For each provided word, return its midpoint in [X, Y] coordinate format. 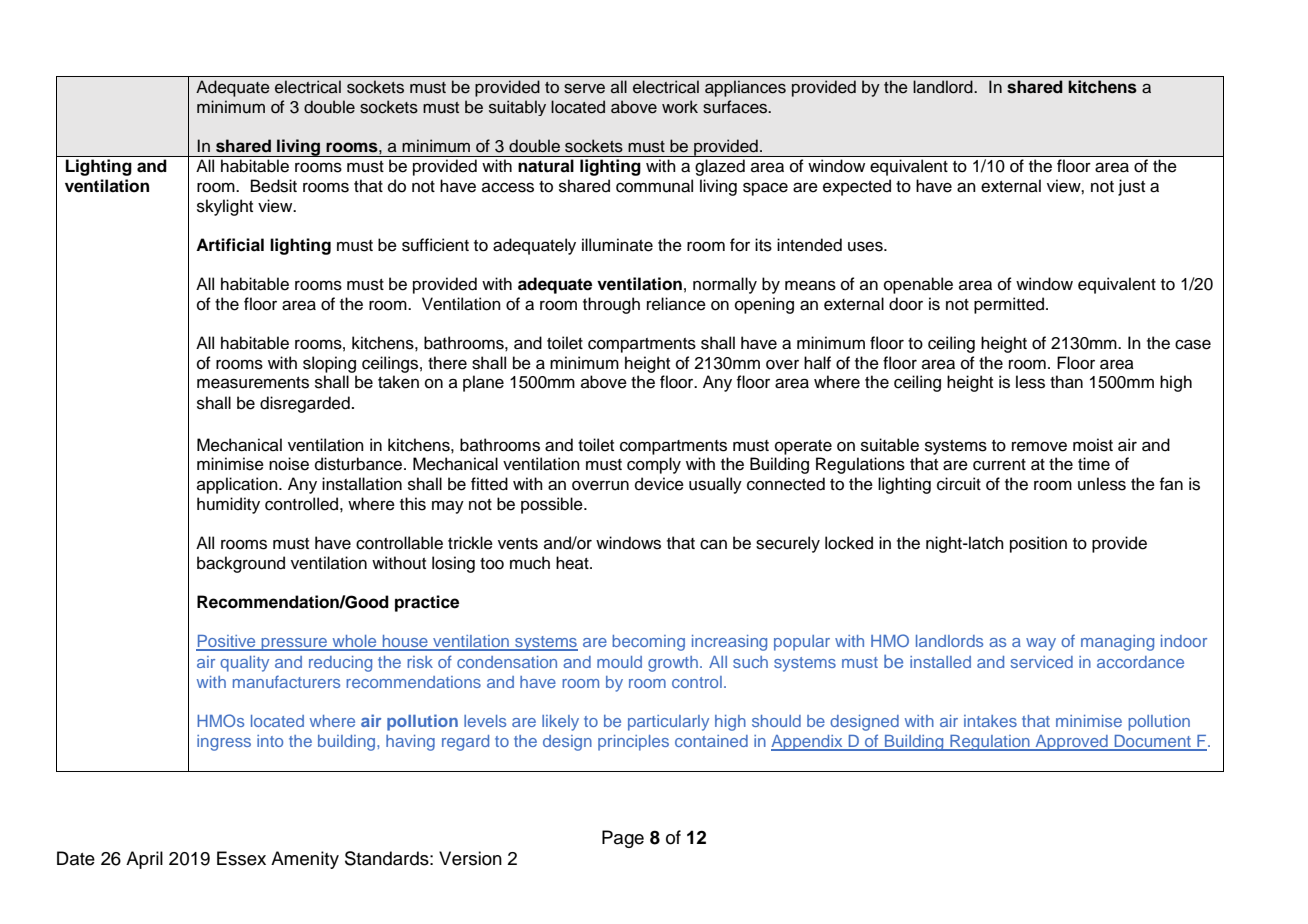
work [680, 107]
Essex [241, 858]
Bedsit [274, 186]
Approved [1071, 743]
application [238, 485]
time [1094, 464]
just [1131, 187]
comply [654, 465]
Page [623, 839]
